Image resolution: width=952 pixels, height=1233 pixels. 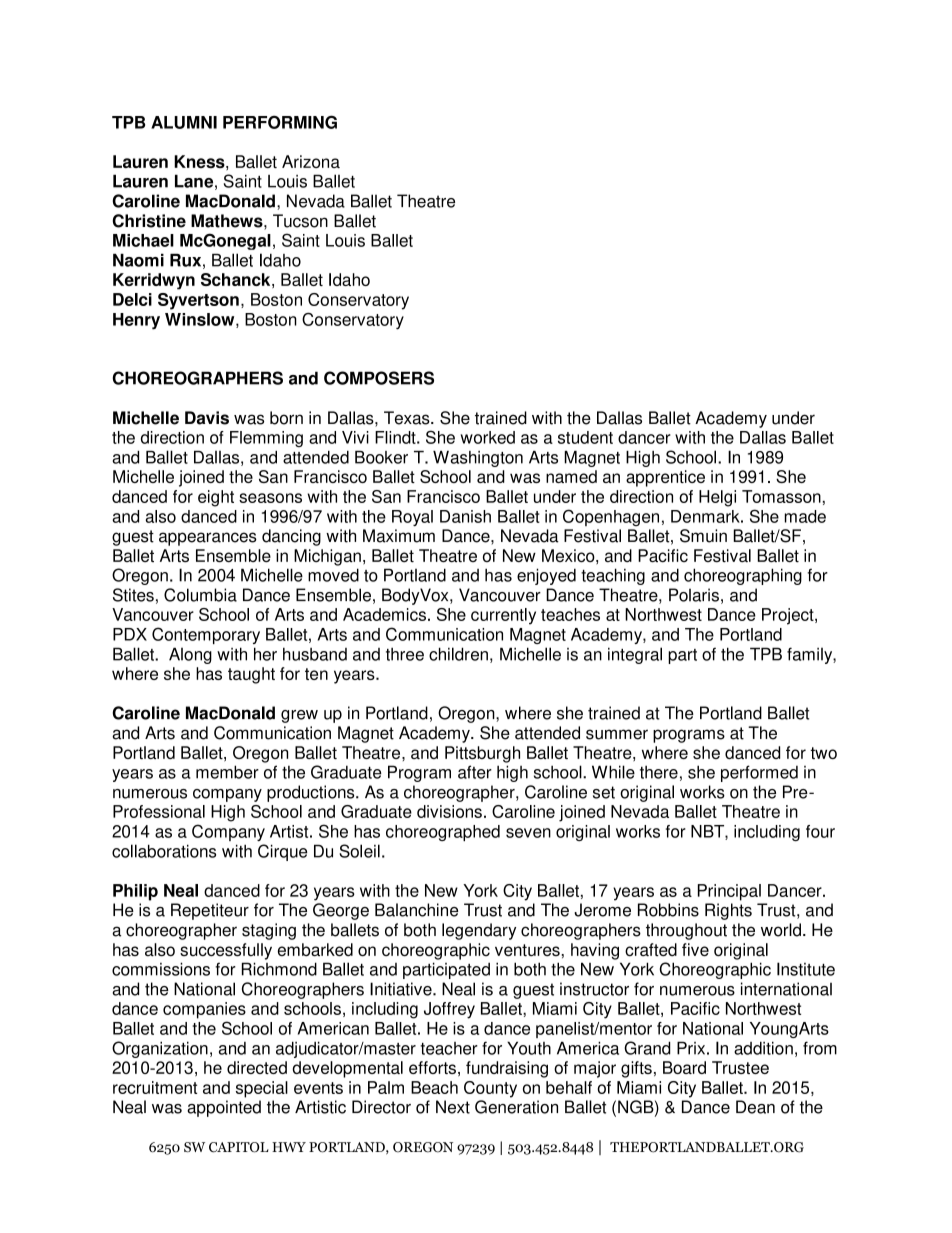 What do you see at coordinates (224, 1108) in the screenshot?
I see `appointed` at bounding box center [224, 1108].
